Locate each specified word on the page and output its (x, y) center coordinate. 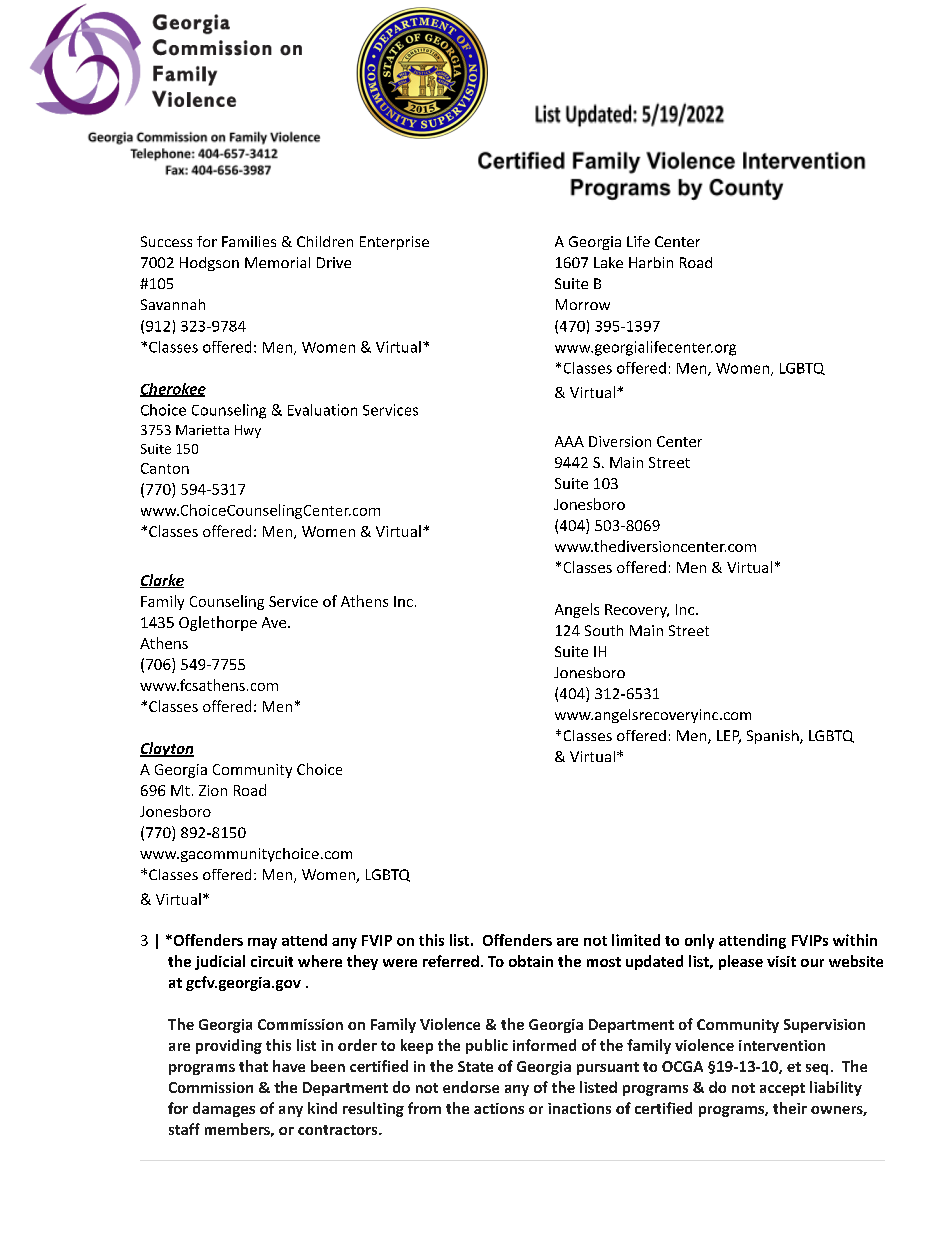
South (604, 630)
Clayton (167, 749)
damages (224, 1109)
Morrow (583, 304)
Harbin (651, 262)
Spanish (774, 737)
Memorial (277, 262)
